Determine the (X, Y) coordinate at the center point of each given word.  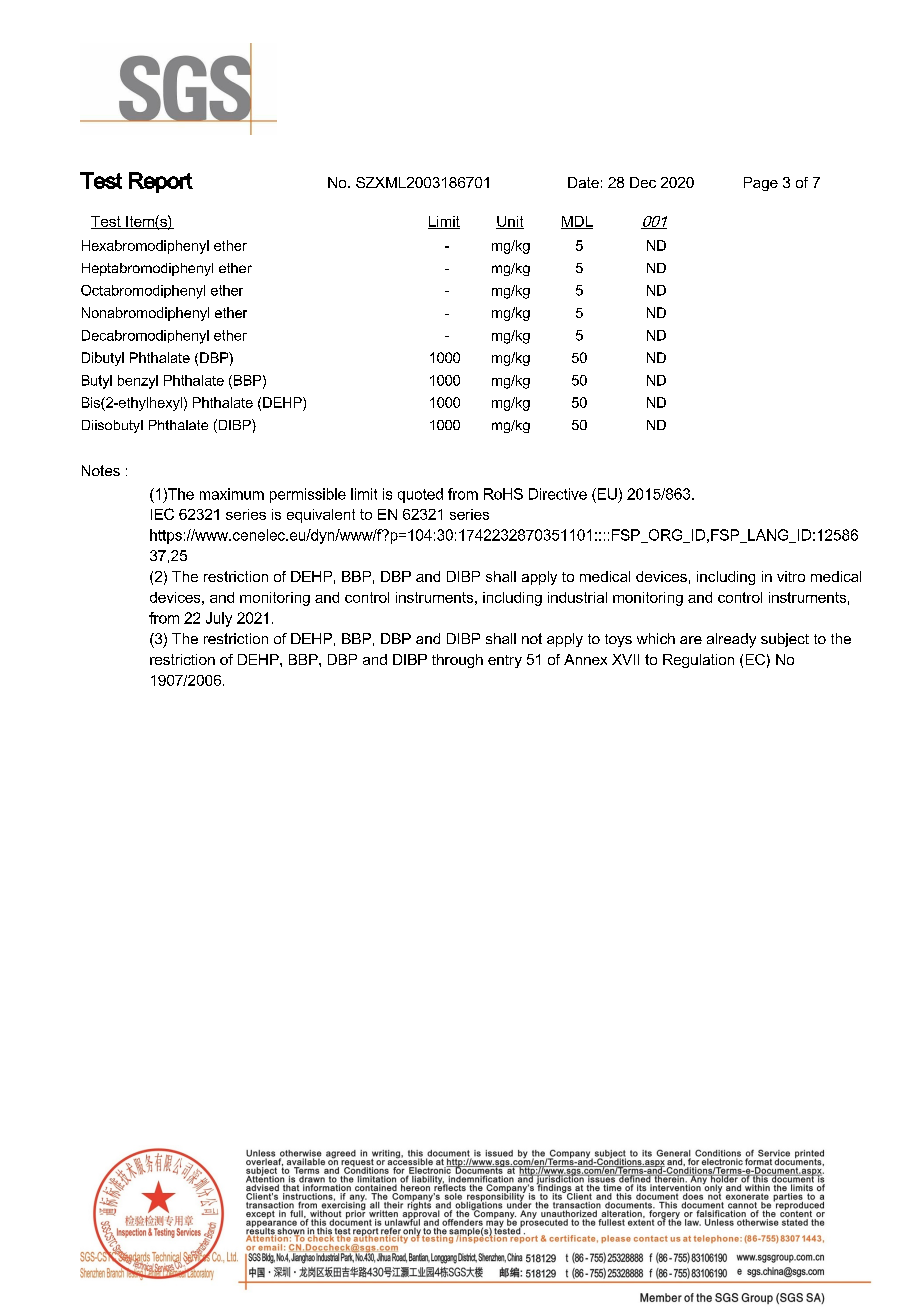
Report (161, 182)
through (457, 661)
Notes (101, 470)
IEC (162, 514)
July (219, 619)
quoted (420, 495)
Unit (510, 222)
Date (583, 182)
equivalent (321, 516)
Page (761, 184)
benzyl (138, 382)
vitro (791, 576)
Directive (558, 494)
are (691, 640)
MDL (577, 222)
